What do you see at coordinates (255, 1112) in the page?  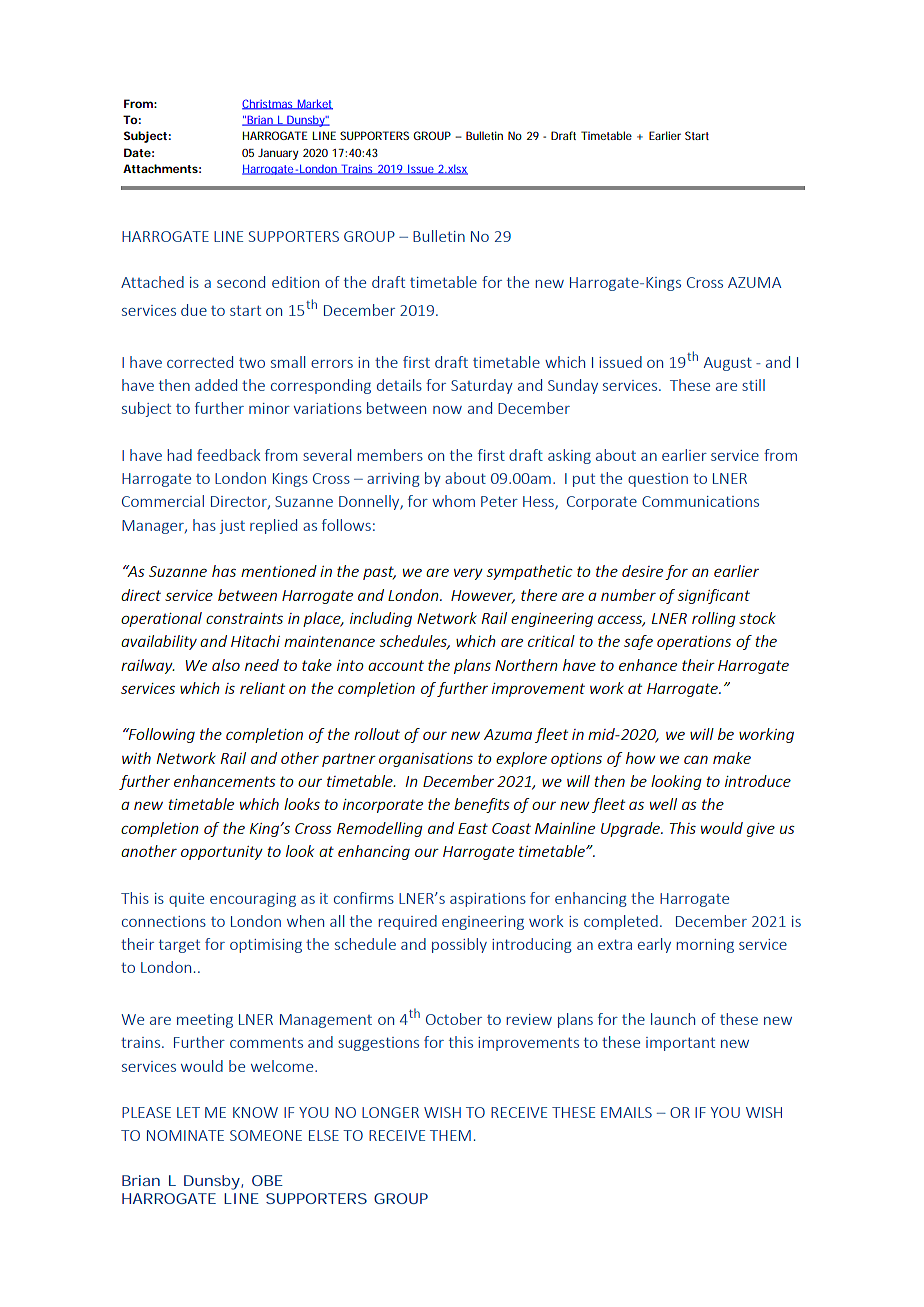 I see `KNOW` at bounding box center [255, 1112].
